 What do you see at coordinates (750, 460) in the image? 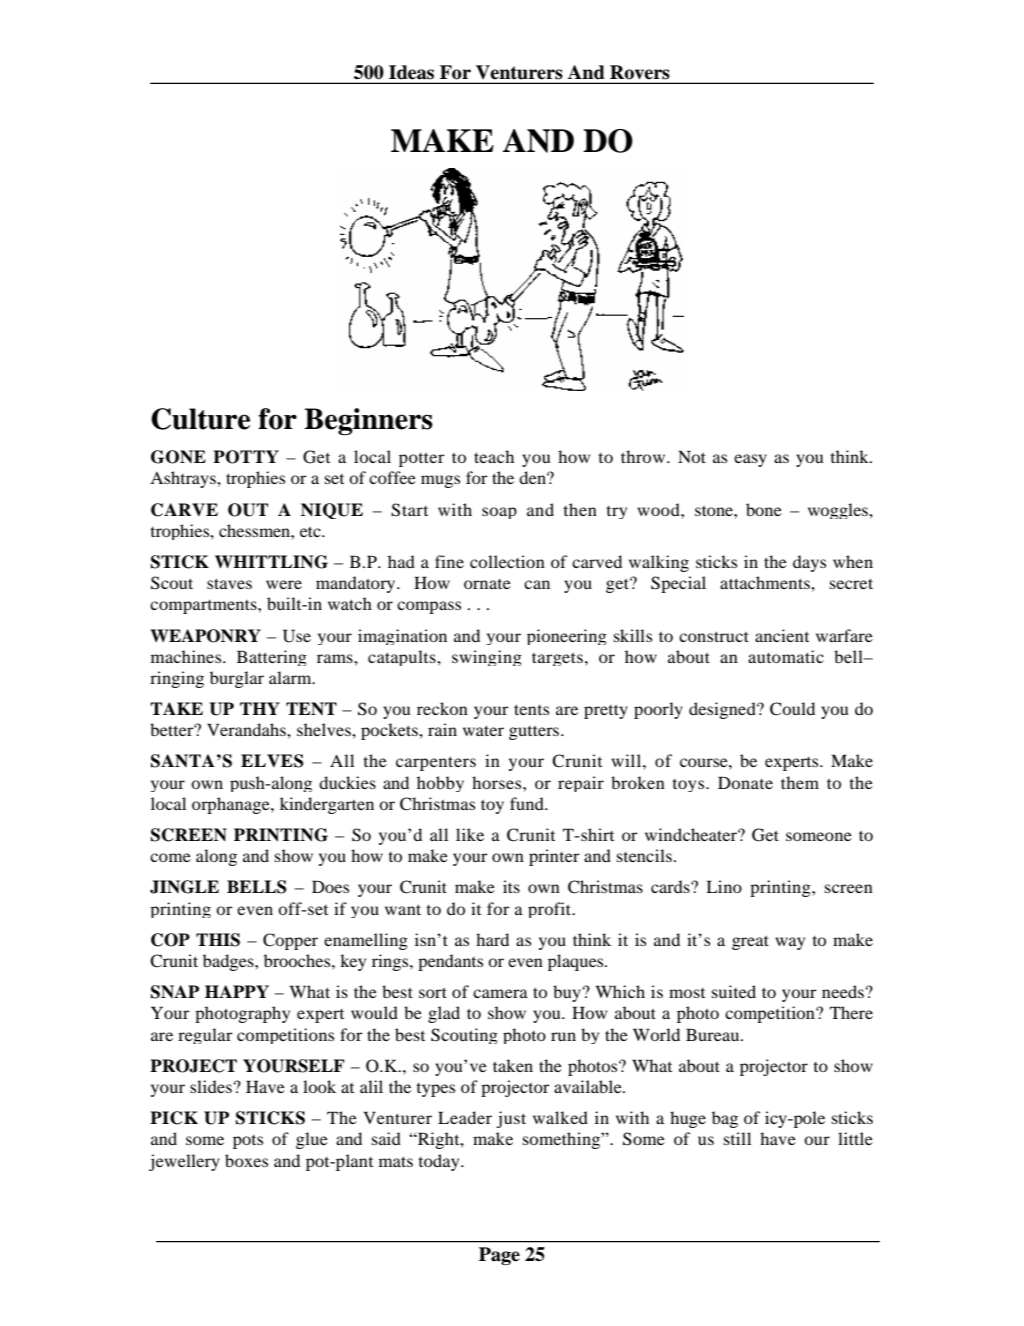
I see `easy` at bounding box center [750, 460].
